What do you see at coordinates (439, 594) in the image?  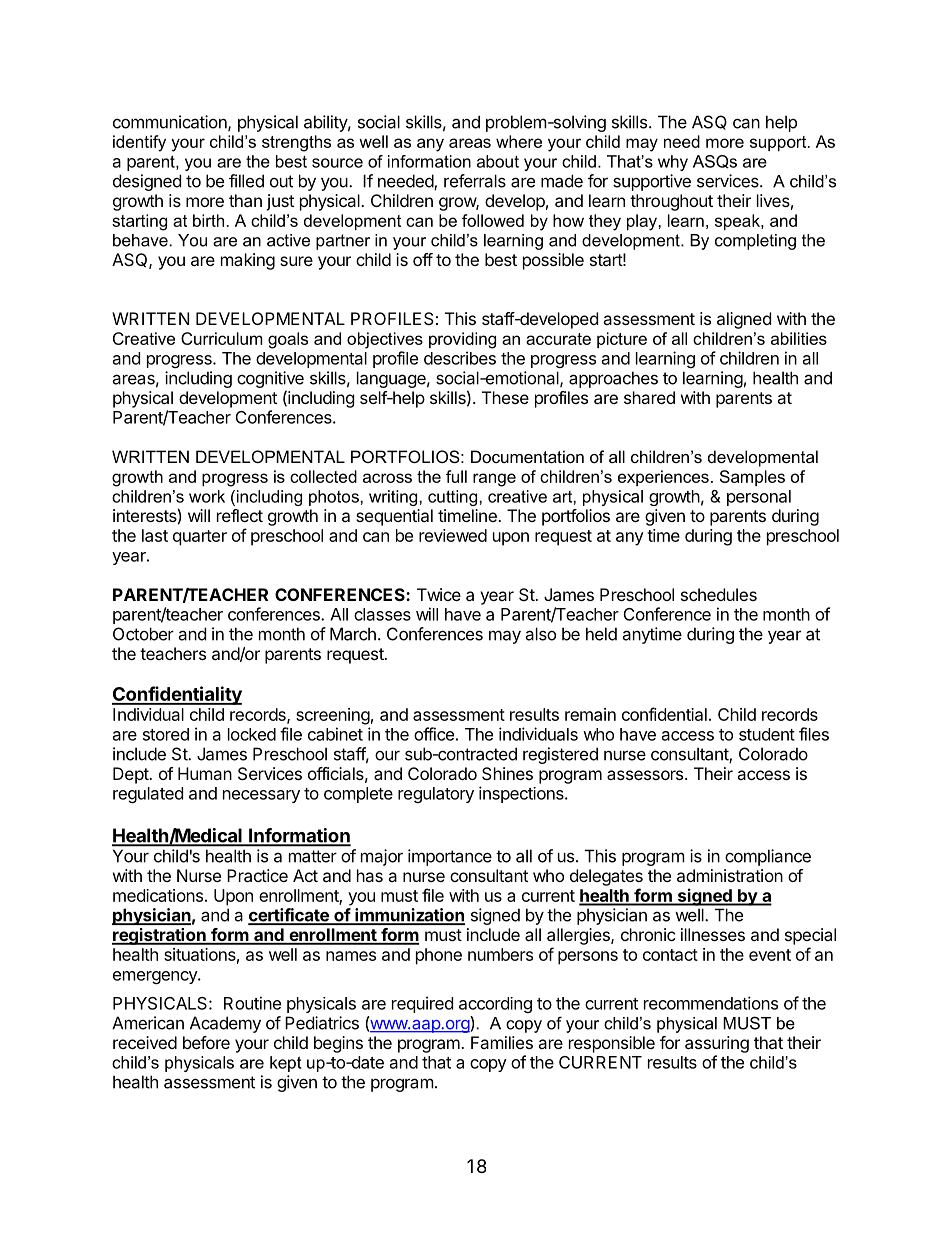 I see `Twice` at bounding box center [439, 594].
